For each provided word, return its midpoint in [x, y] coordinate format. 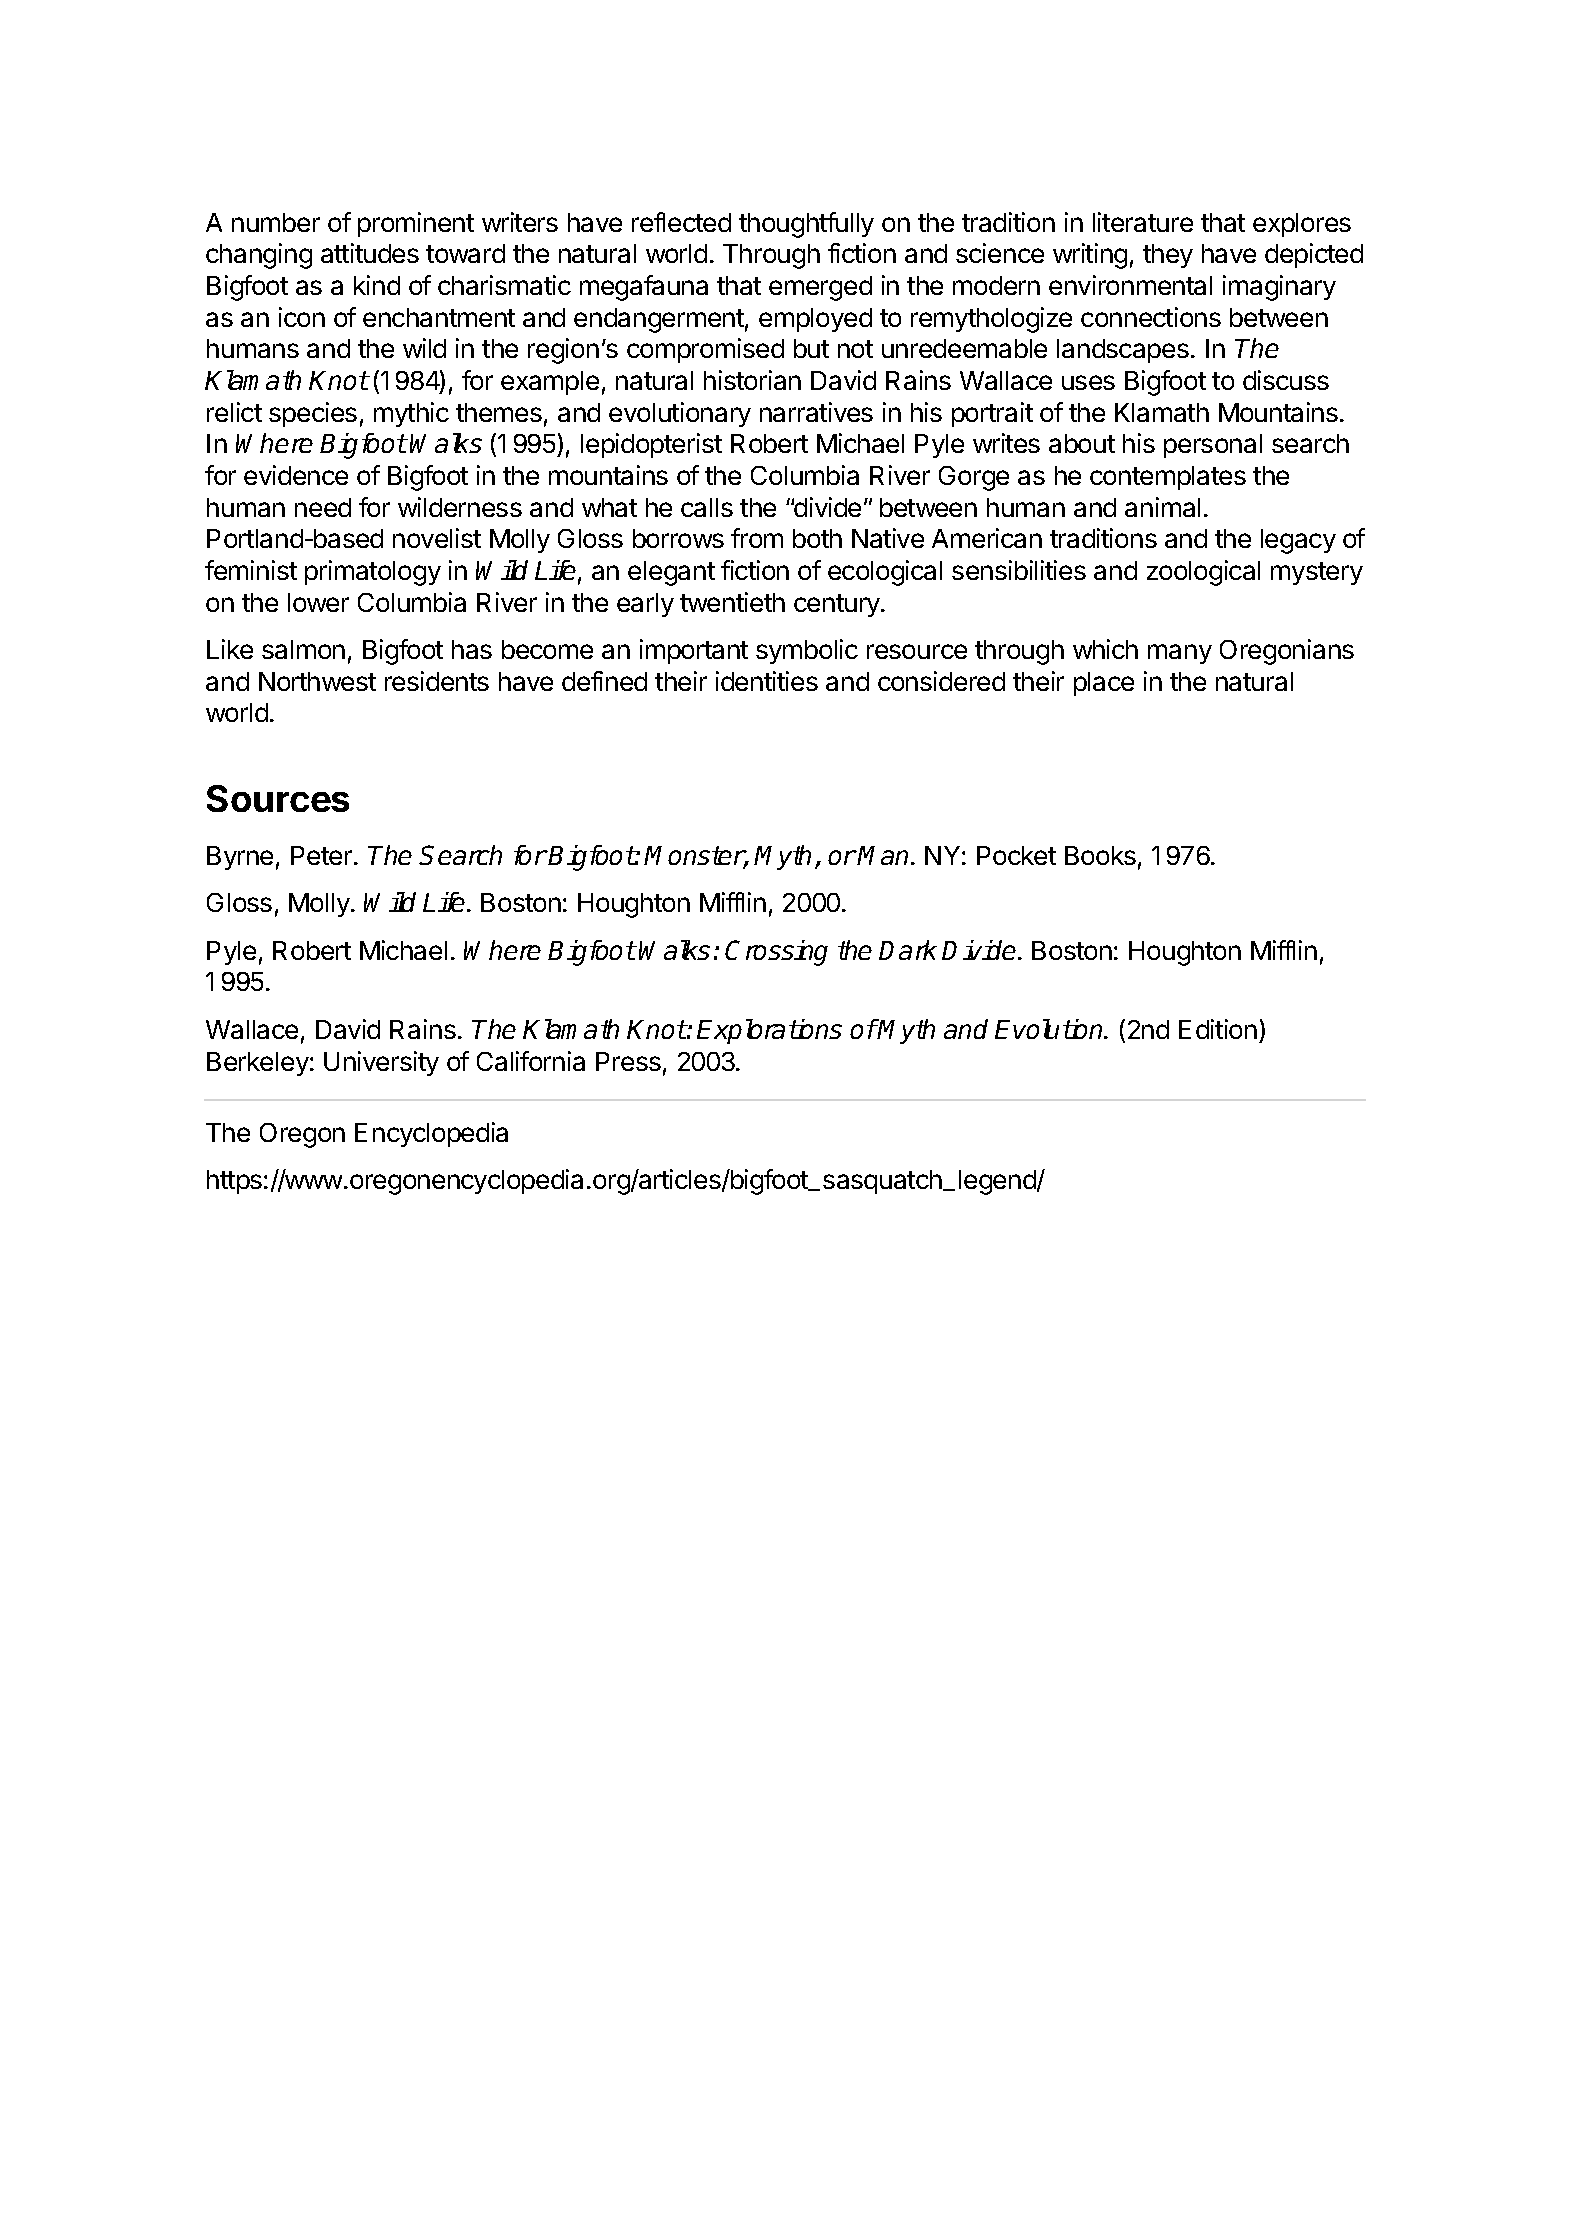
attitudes [370, 253]
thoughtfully [806, 225]
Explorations [769, 1031]
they [1168, 256]
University [381, 1063]
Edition [1218, 1029]
